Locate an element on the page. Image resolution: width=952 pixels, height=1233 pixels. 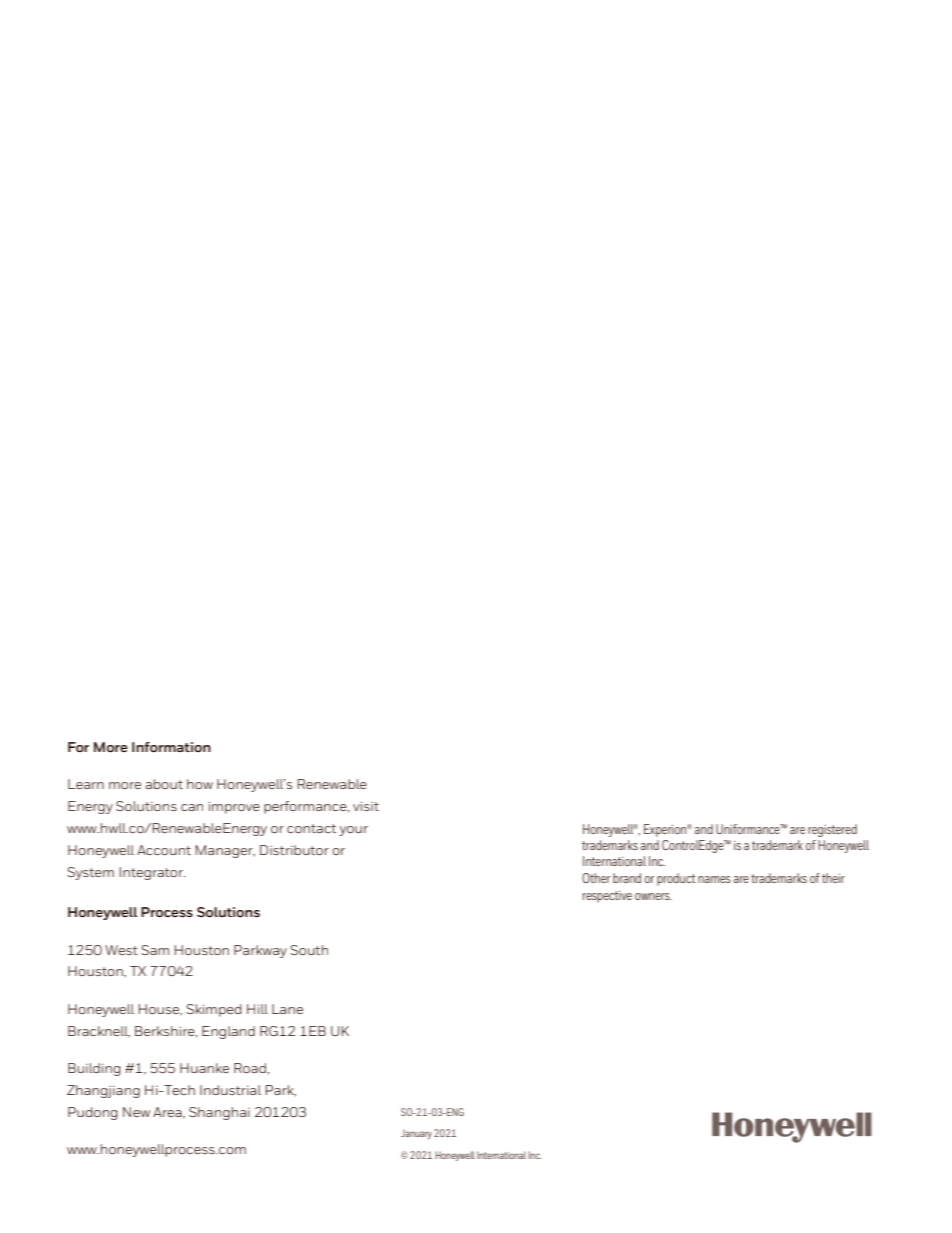
Shanghai is located at coordinates (219, 1113).
